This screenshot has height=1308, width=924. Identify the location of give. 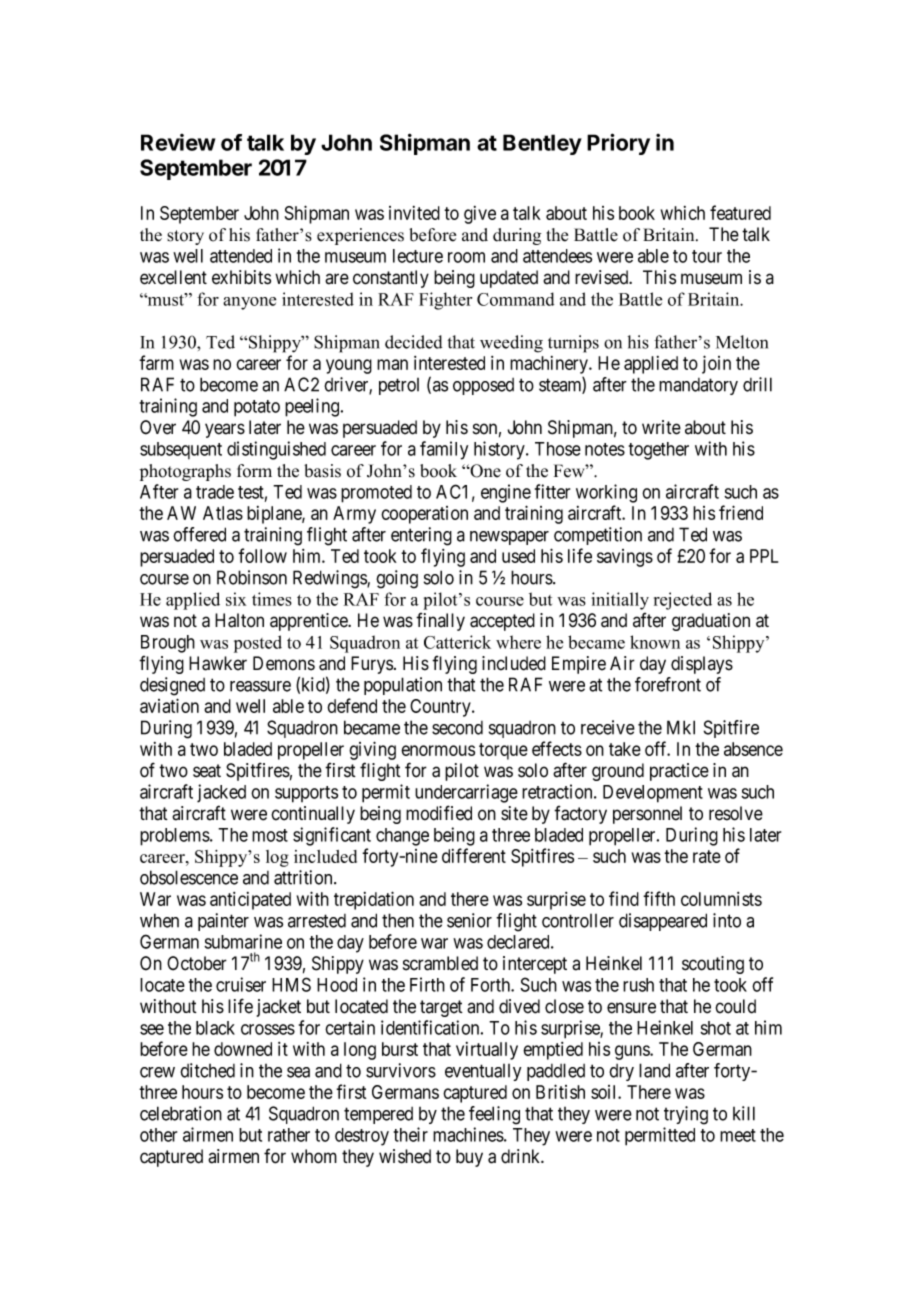
(480, 215).
